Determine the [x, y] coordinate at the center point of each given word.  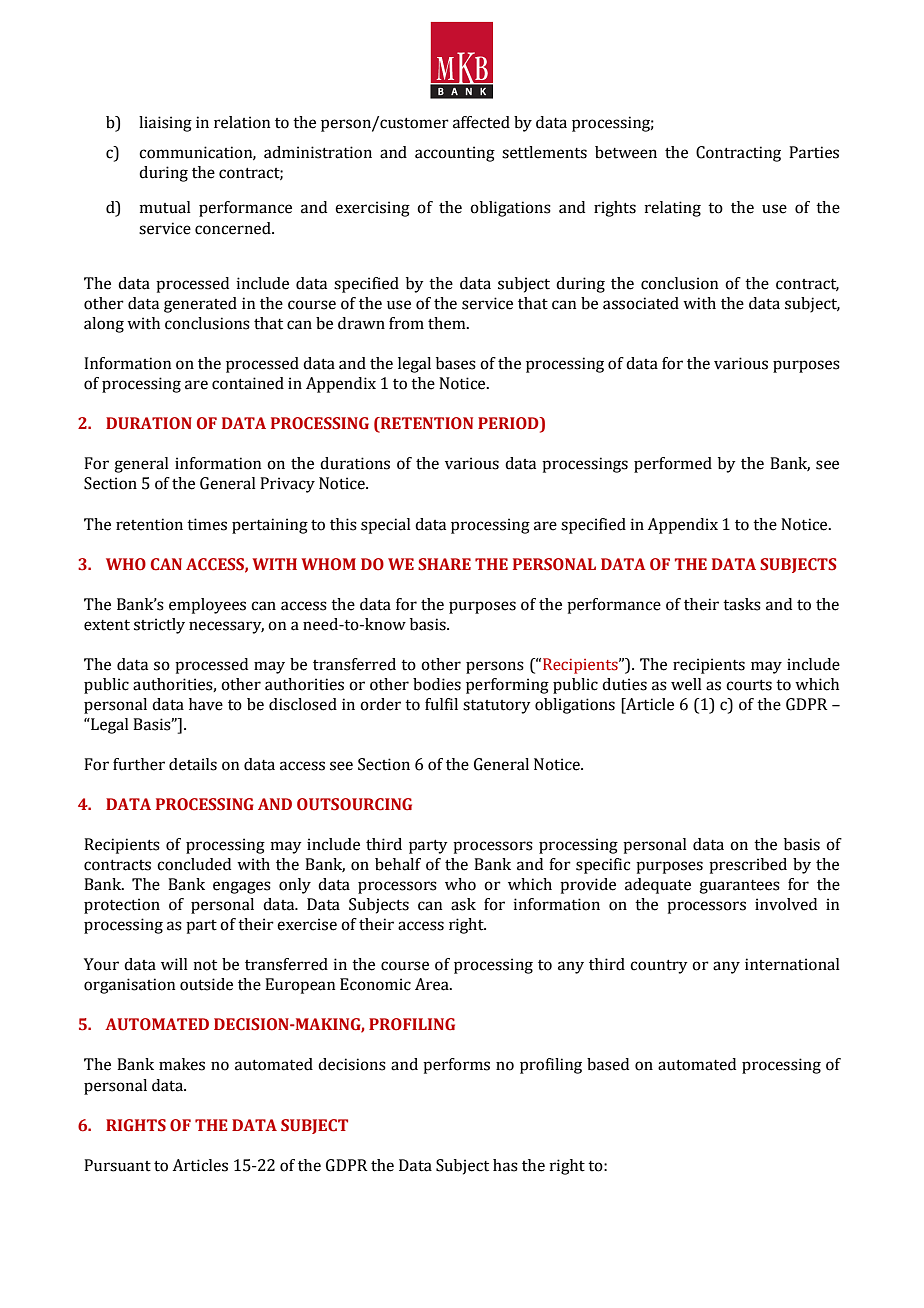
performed [673, 465]
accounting [455, 154]
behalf [398, 864]
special [386, 526]
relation [242, 122]
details [193, 764]
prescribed [748, 866]
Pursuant [117, 1165]
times [207, 524]
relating [673, 209]
